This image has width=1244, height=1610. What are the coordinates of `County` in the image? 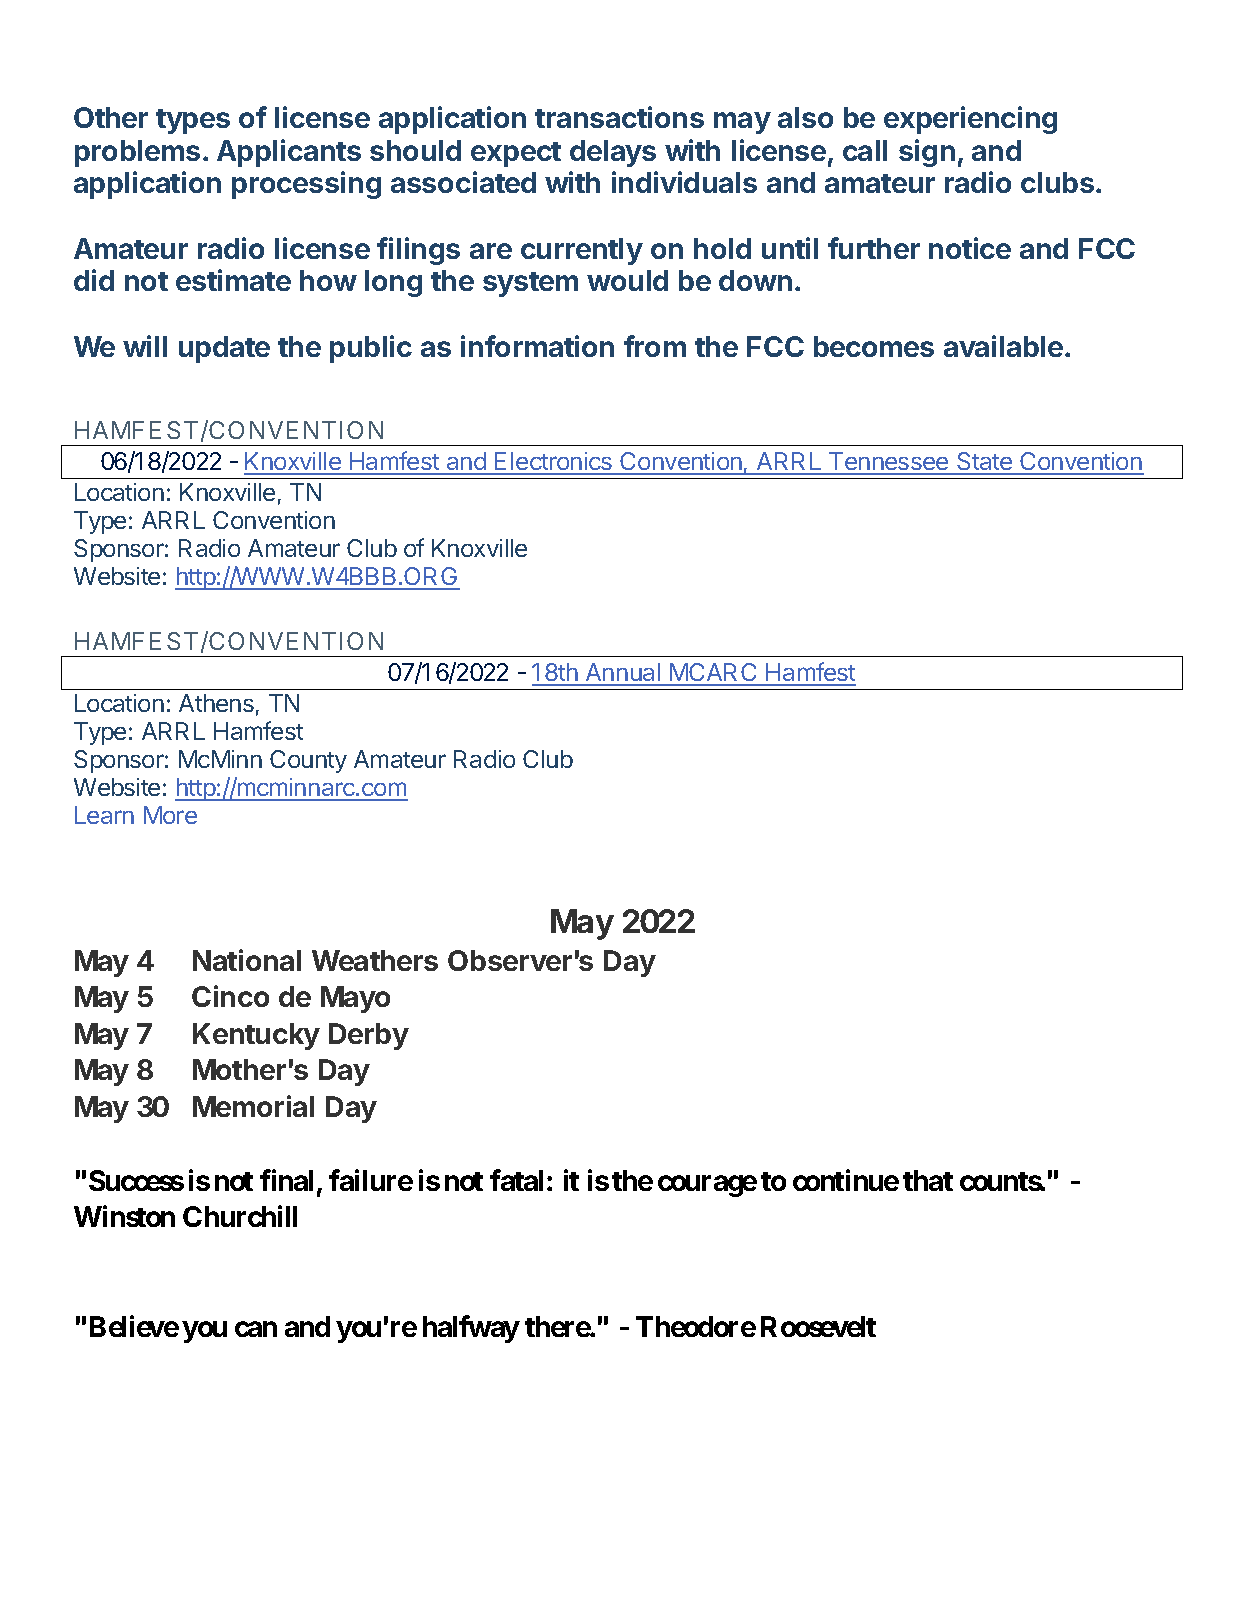 It's located at (308, 761).
